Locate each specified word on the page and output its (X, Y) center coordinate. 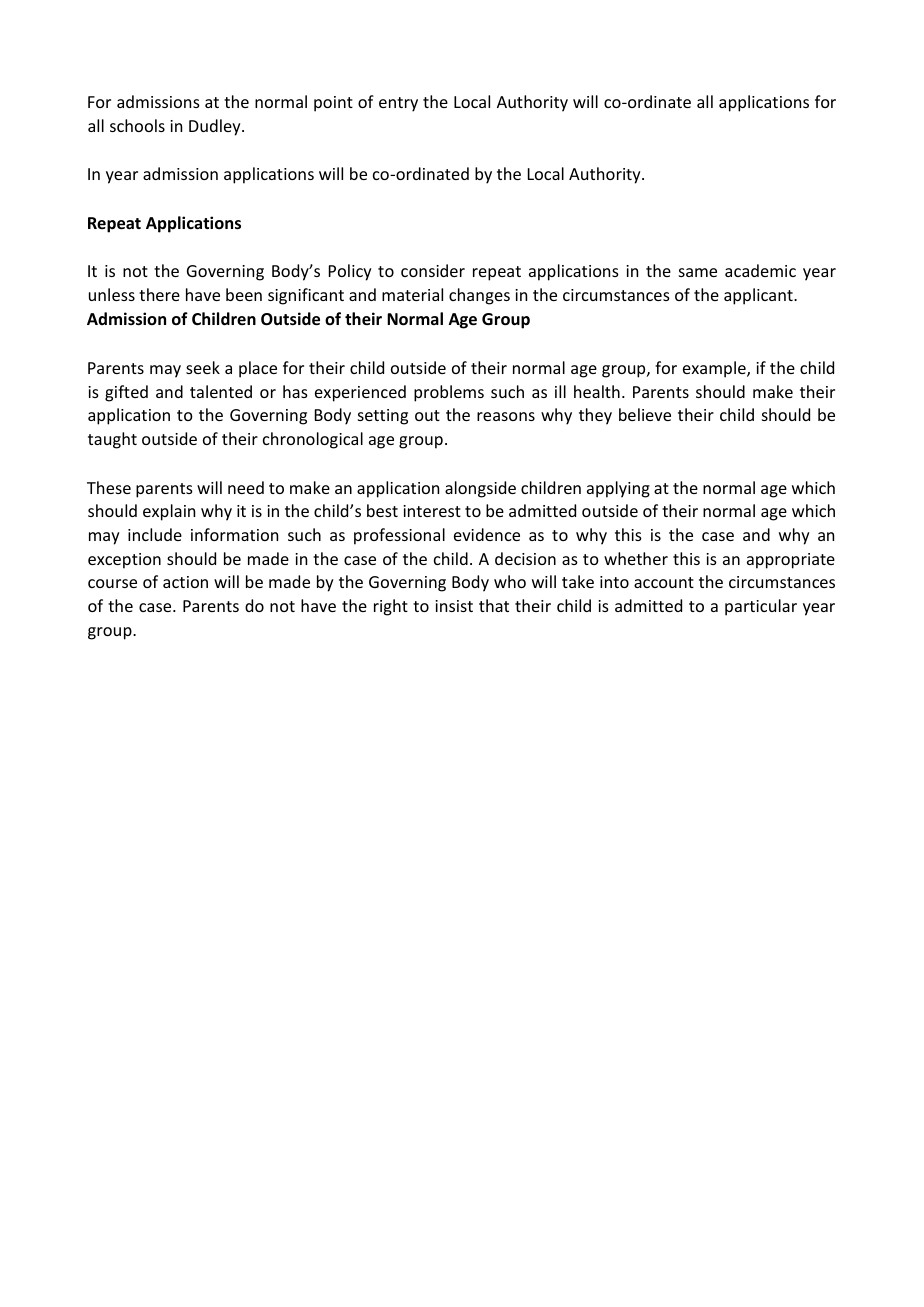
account (664, 582)
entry (398, 104)
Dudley (216, 127)
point (333, 104)
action (185, 582)
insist (454, 606)
